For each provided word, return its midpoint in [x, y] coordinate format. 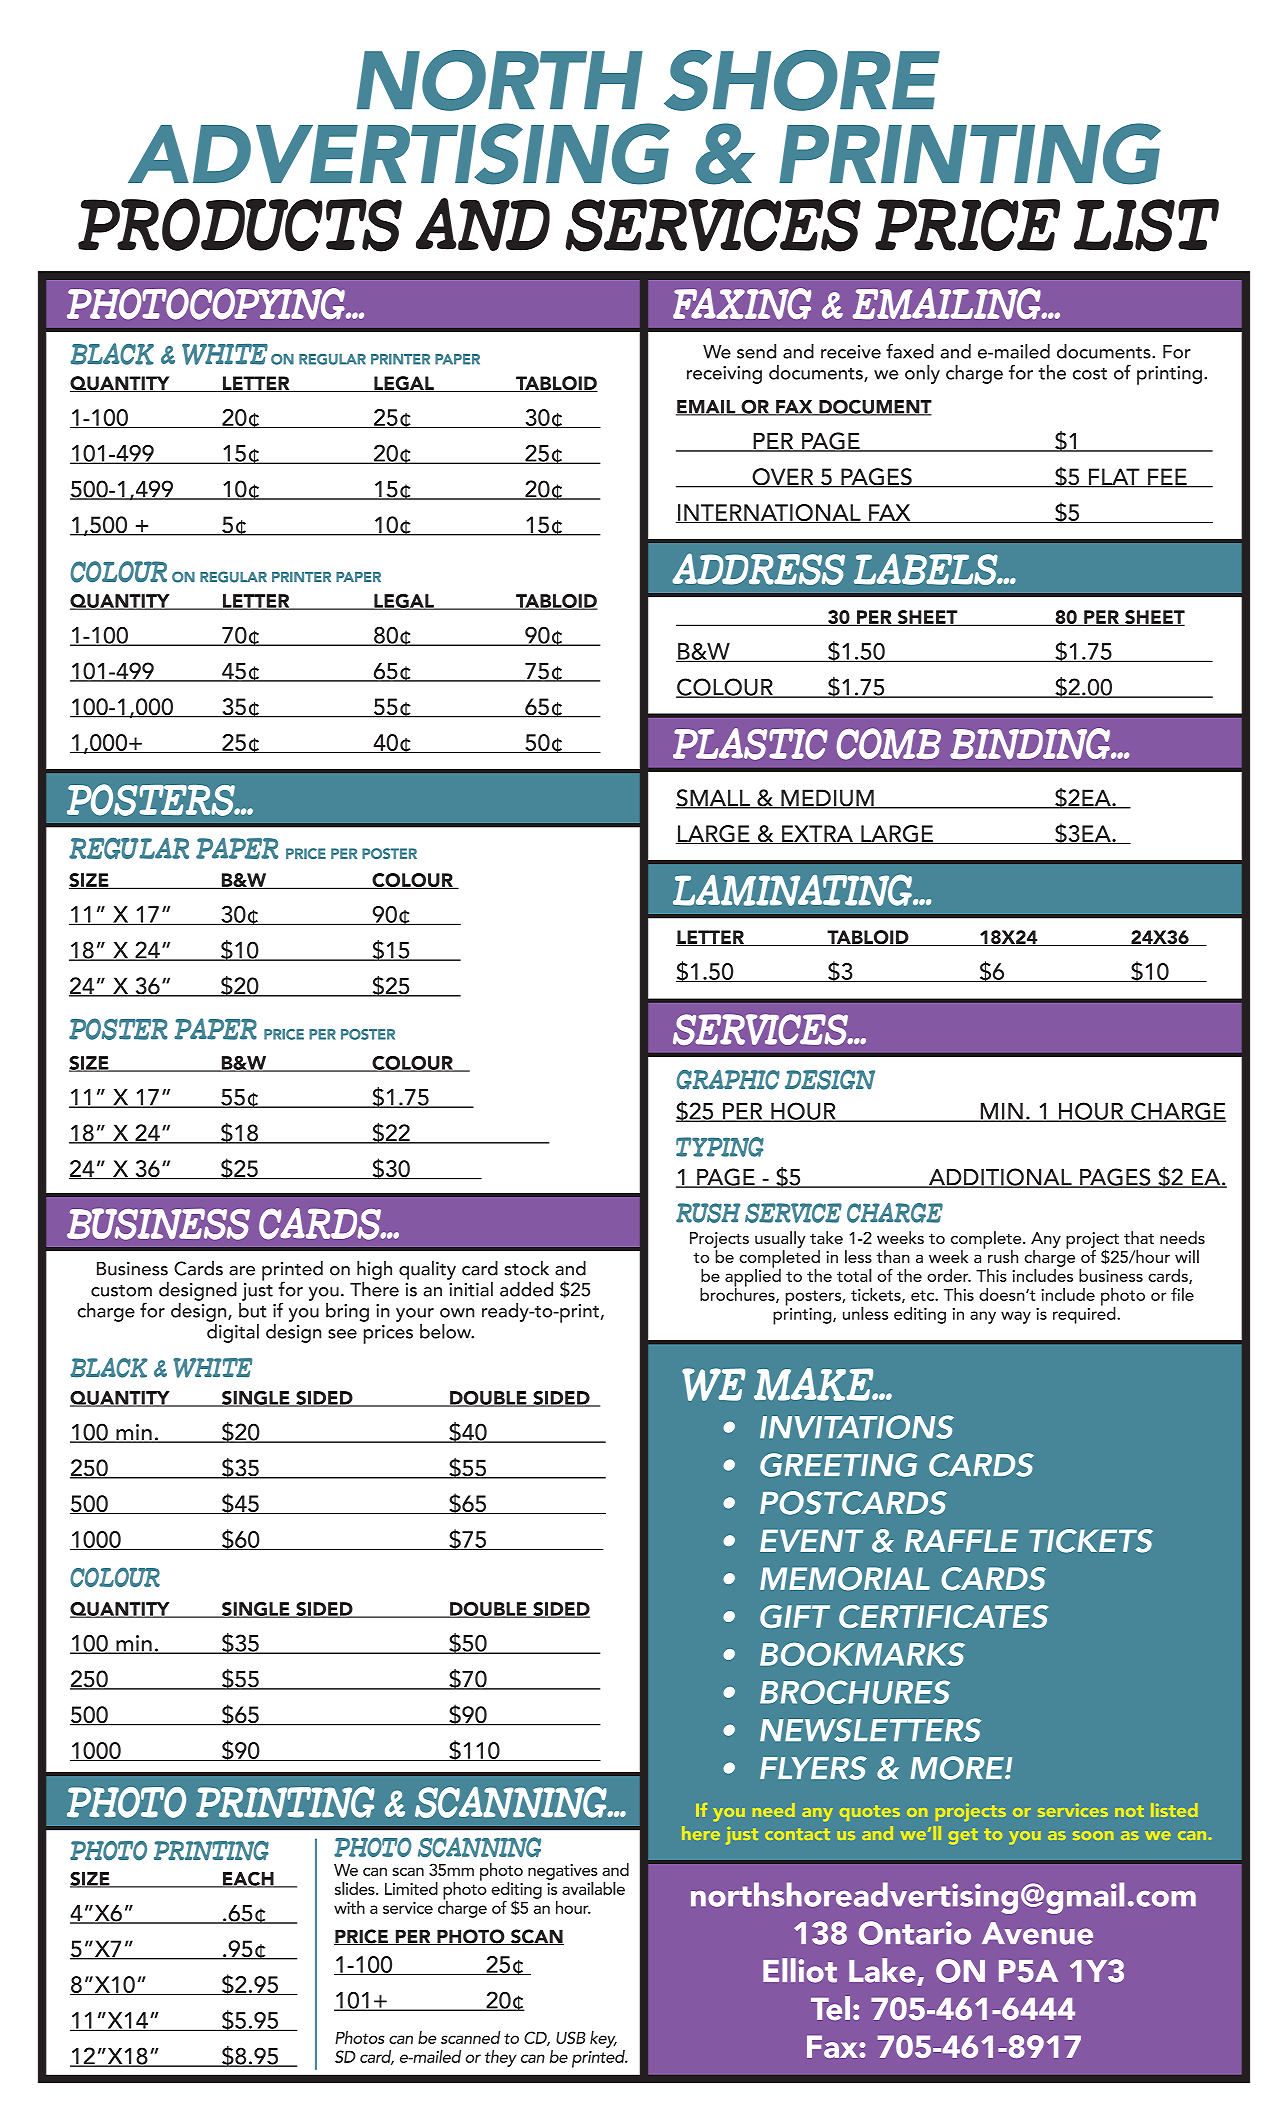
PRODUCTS [240, 225]
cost [1090, 374]
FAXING [742, 304]
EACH [248, 1879]
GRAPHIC [728, 1080]
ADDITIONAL [1000, 1178]
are [242, 1271]
